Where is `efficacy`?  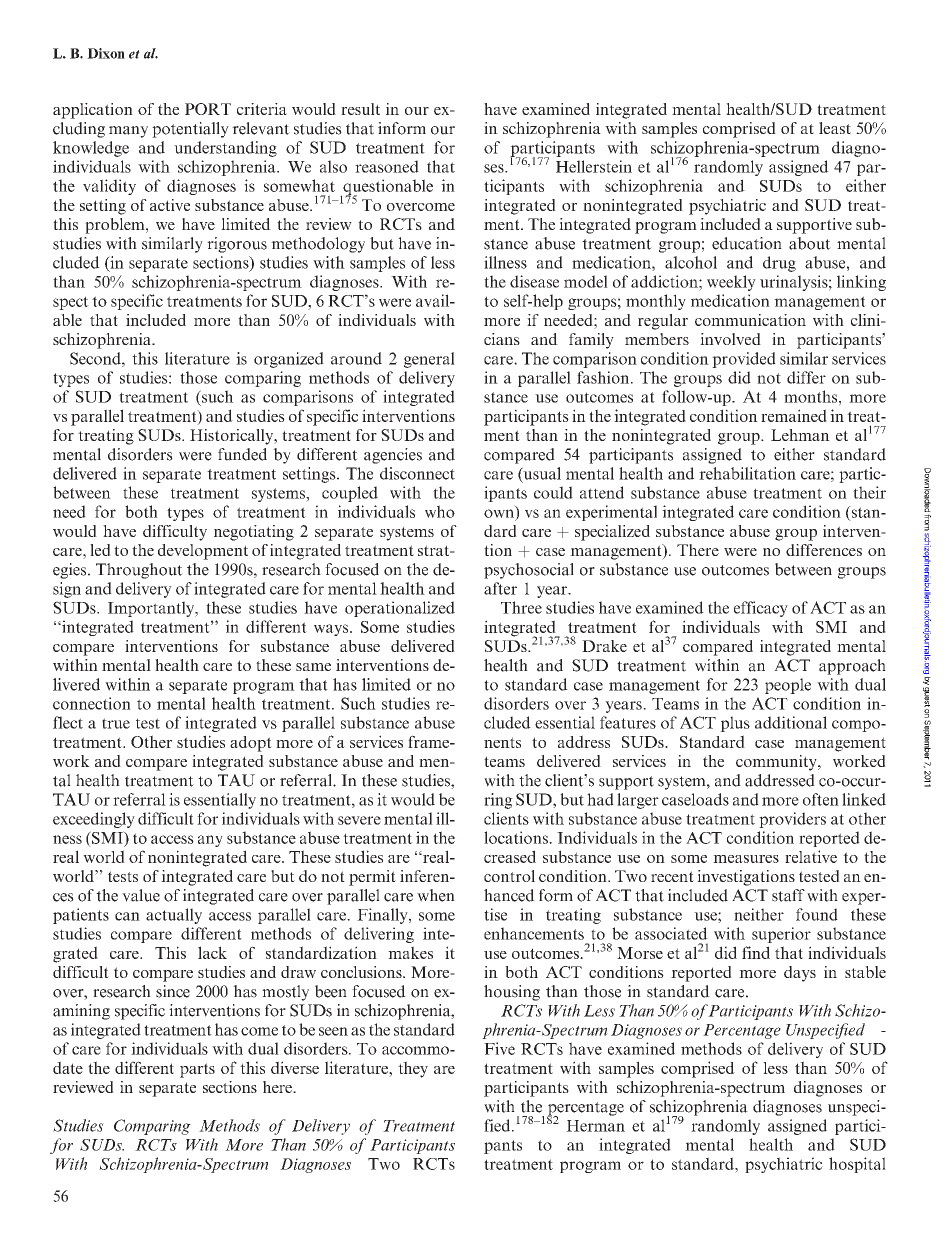
efficacy is located at coordinates (761, 609).
